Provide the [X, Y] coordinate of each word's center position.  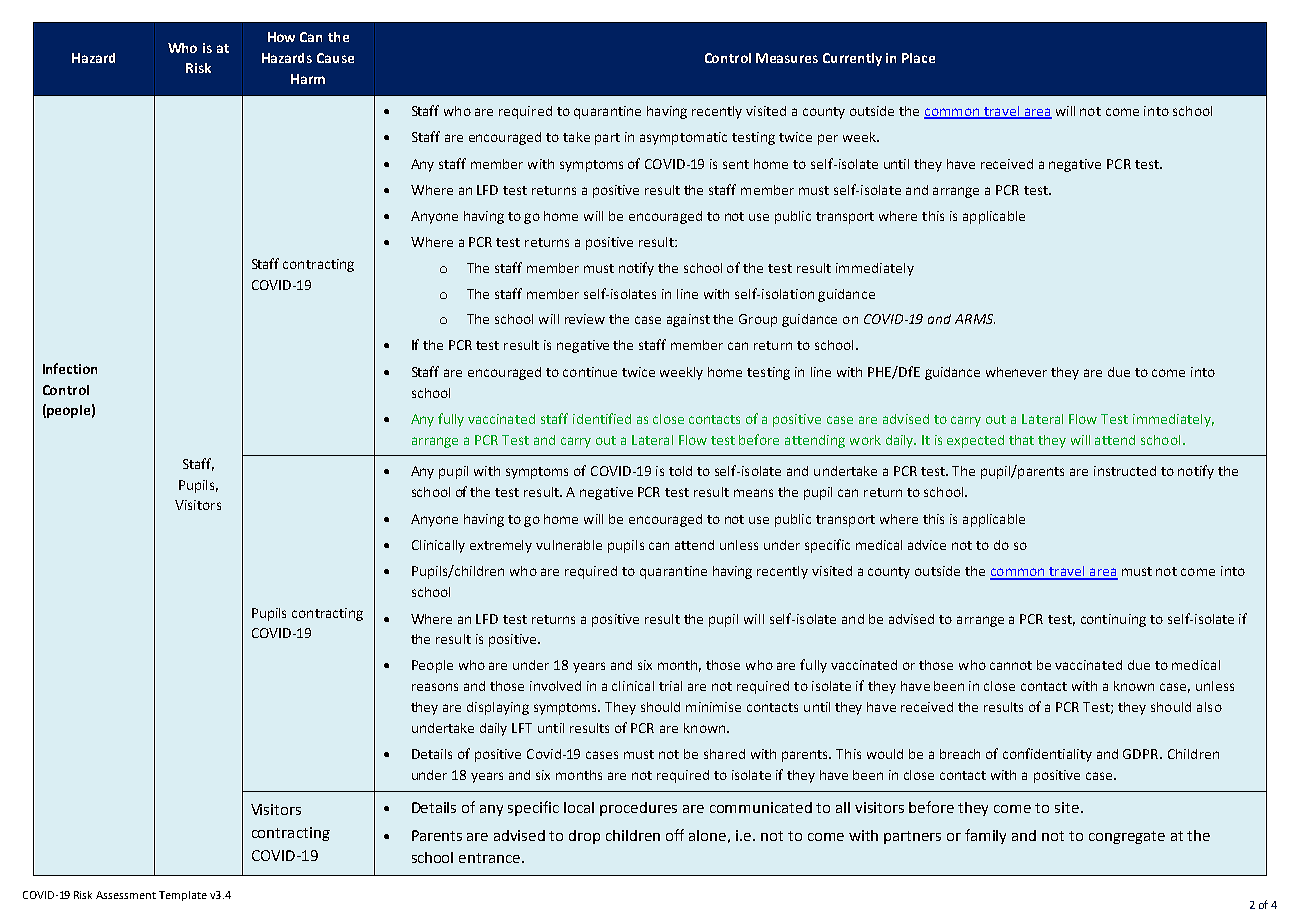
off [675, 835]
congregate [1127, 837]
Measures [787, 58]
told [680, 471]
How [281, 37]
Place [918, 58]
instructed [1125, 471]
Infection [70, 368]
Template [183, 896]
